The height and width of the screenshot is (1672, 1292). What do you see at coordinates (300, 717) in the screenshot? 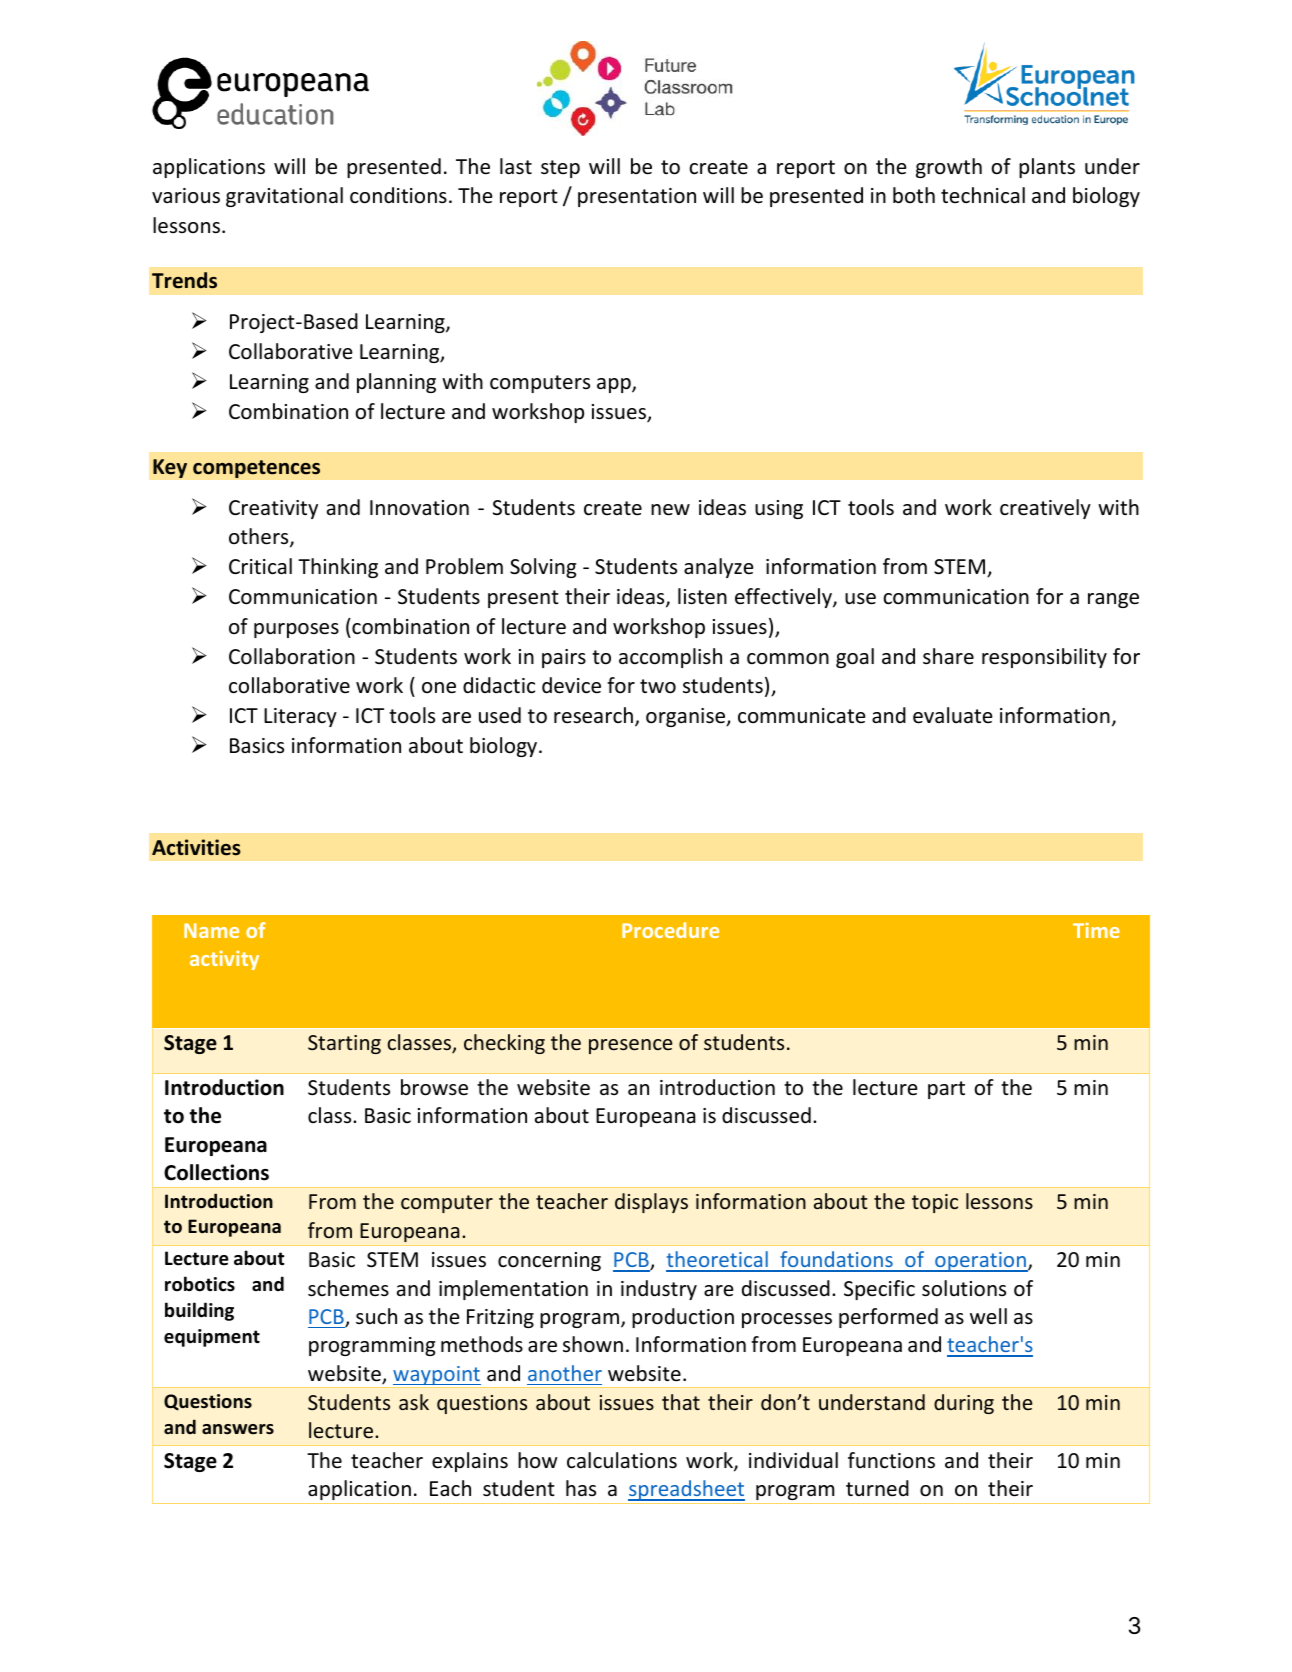
I see `Literacy` at bounding box center [300, 717].
